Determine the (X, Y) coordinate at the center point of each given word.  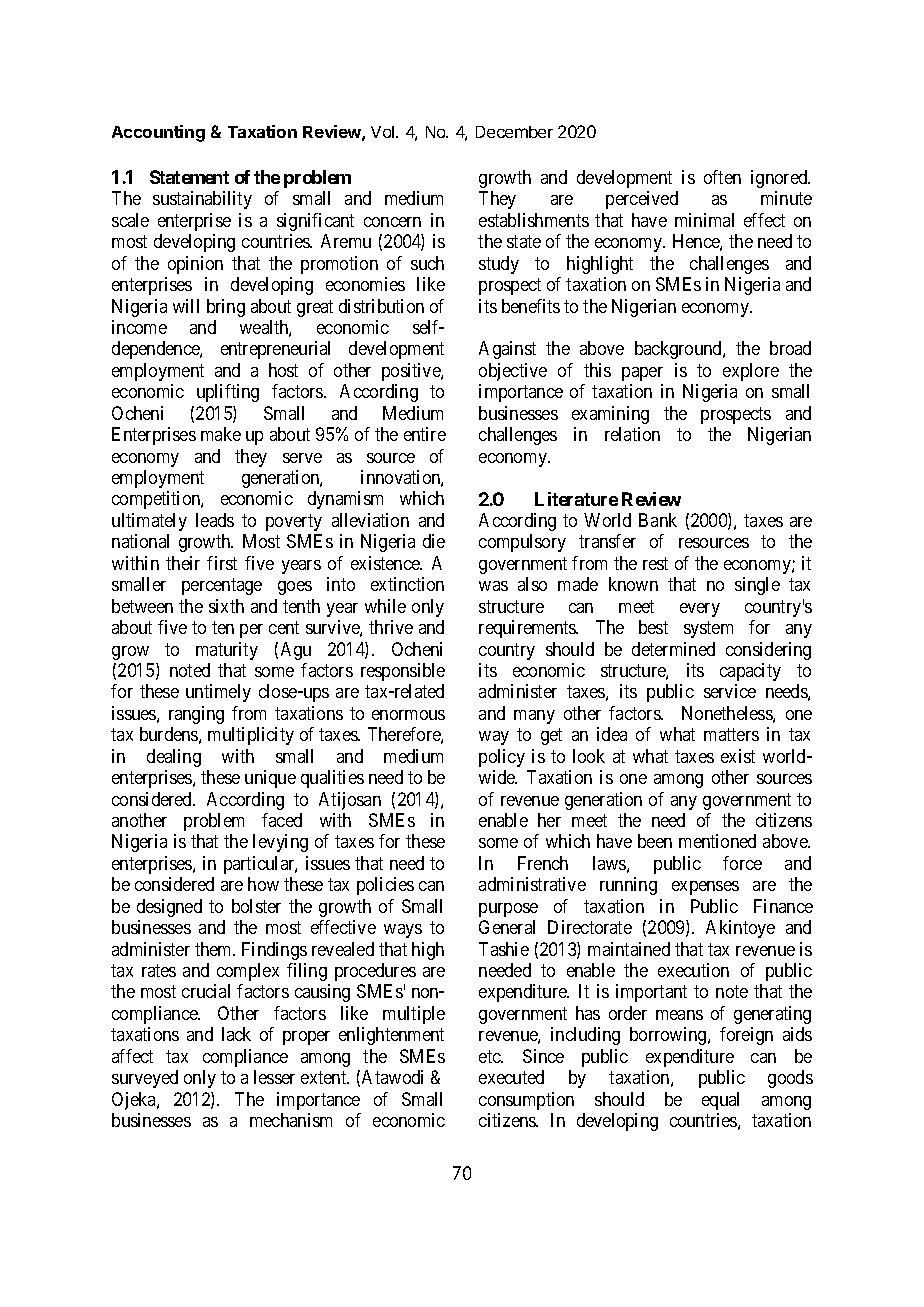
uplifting (228, 393)
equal (720, 1101)
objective (513, 372)
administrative (532, 884)
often (722, 177)
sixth (226, 606)
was (493, 586)
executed (511, 1077)
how (263, 884)
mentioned (717, 841)
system (708, 629)
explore (751, 372)
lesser (274, 1077)
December (514, 132)
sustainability (202, 200)
